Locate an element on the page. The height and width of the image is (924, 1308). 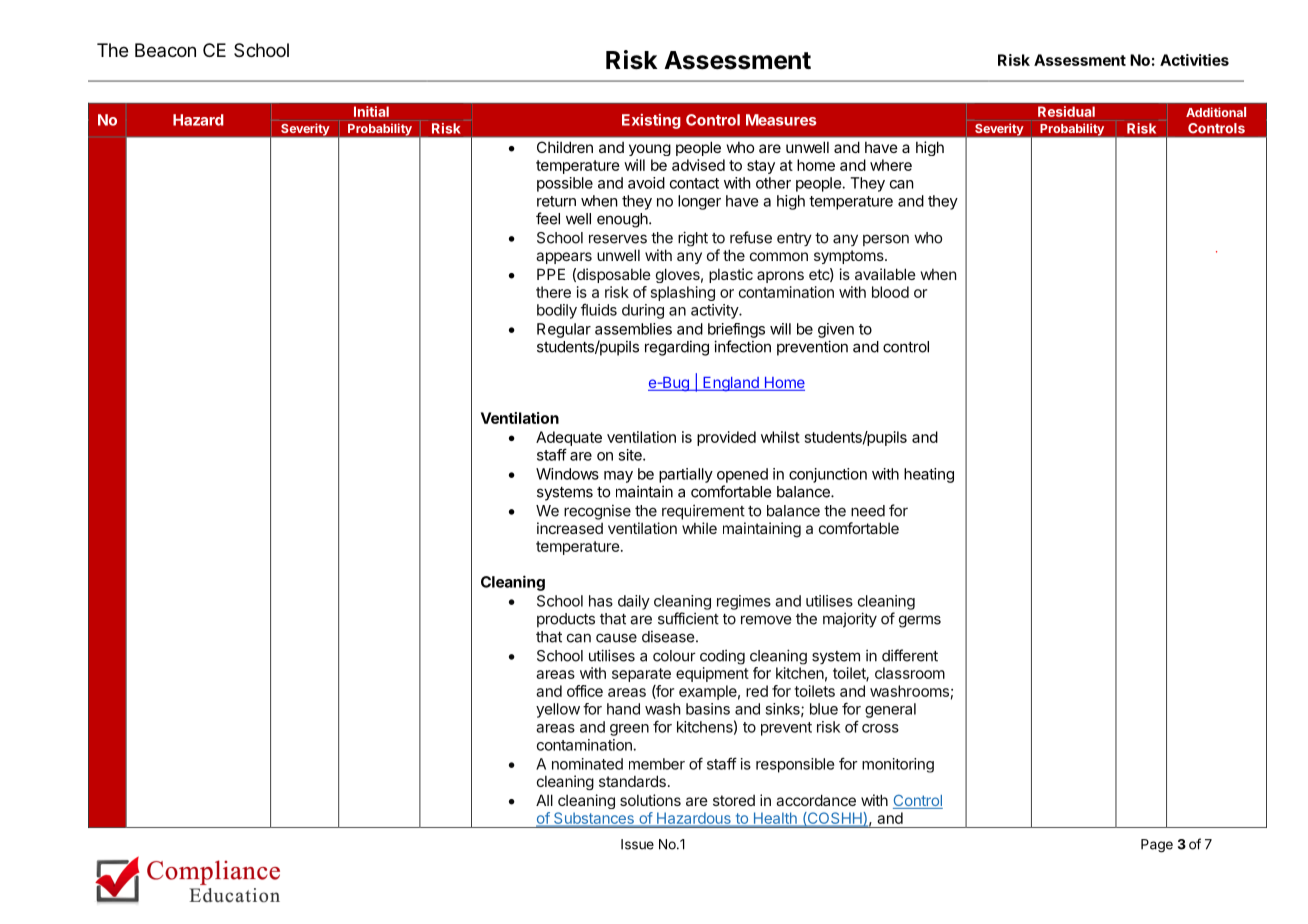
Regular is located at coordinates (564, 330).
